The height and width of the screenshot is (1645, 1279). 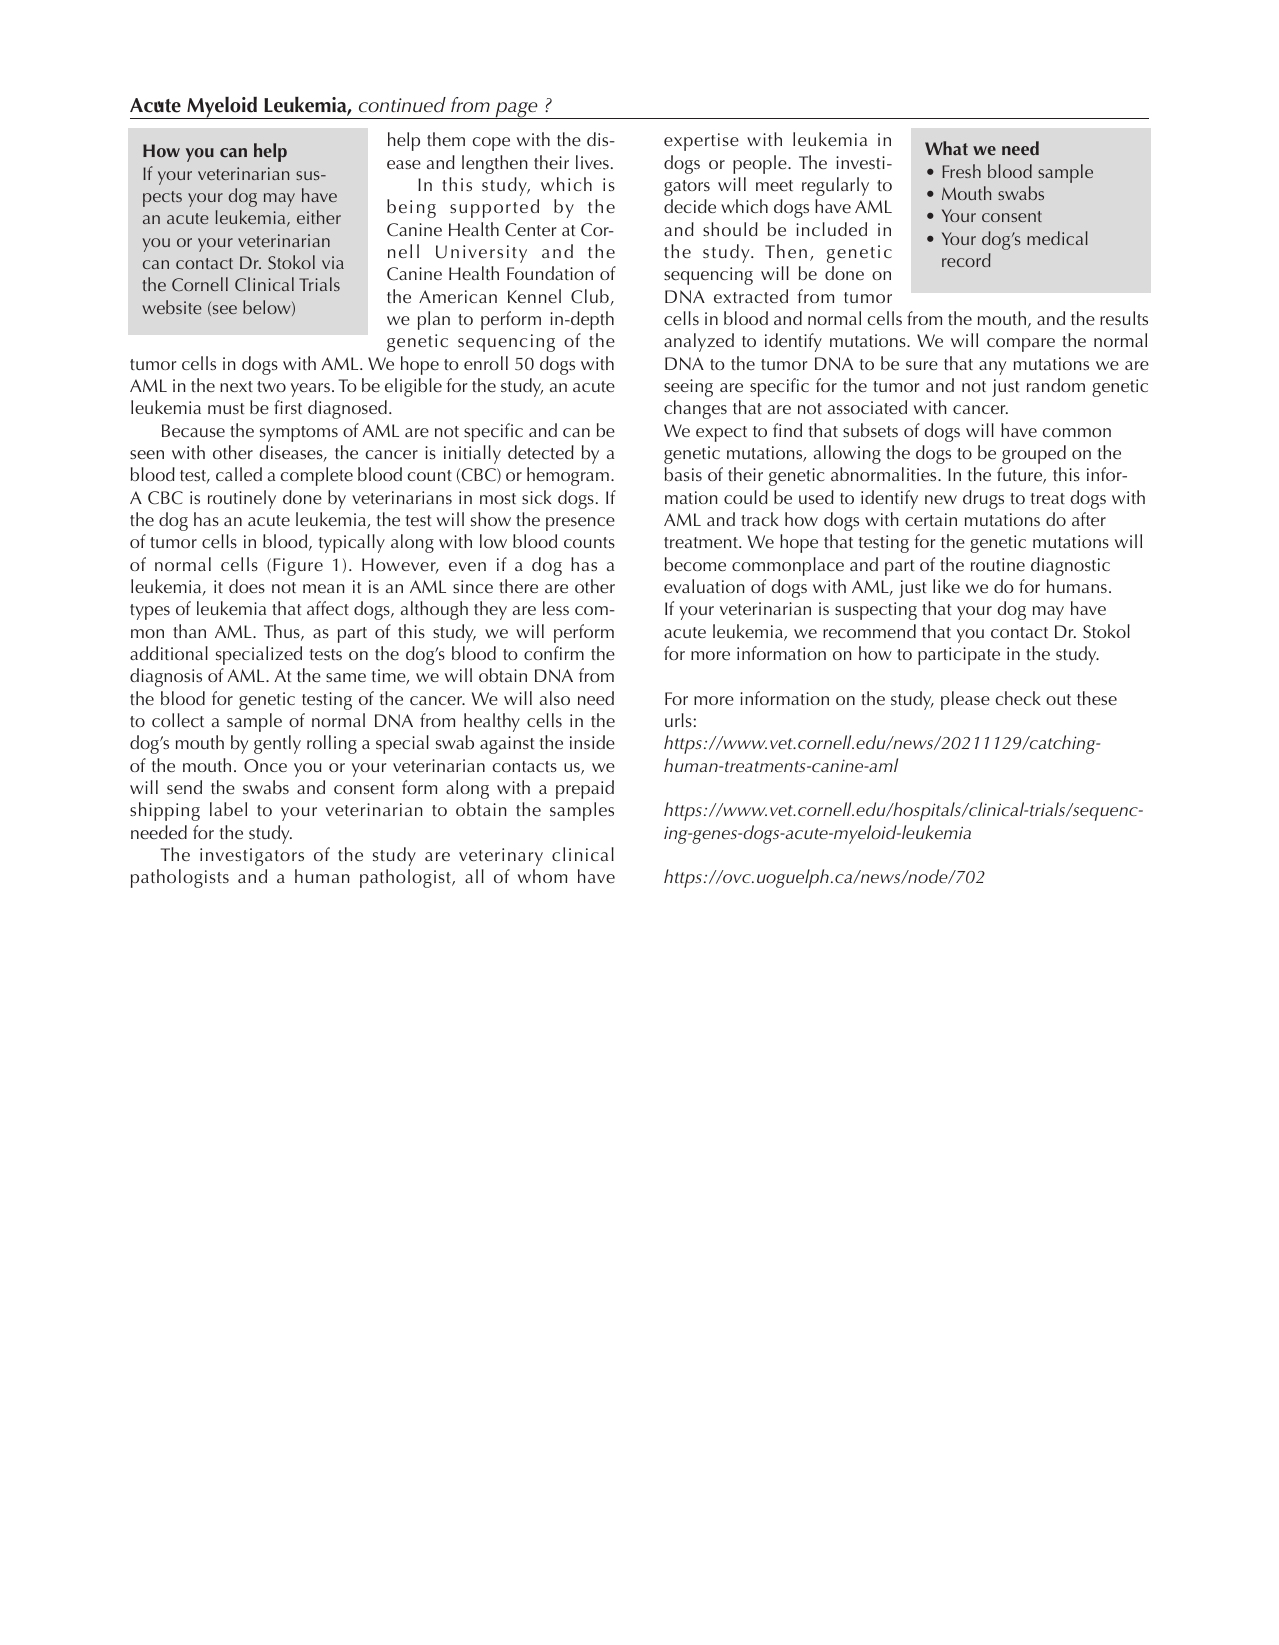 What do you see at coordinates (683, 474) in the screenshot?
I see `basis` at bounding box center [683, 474].
